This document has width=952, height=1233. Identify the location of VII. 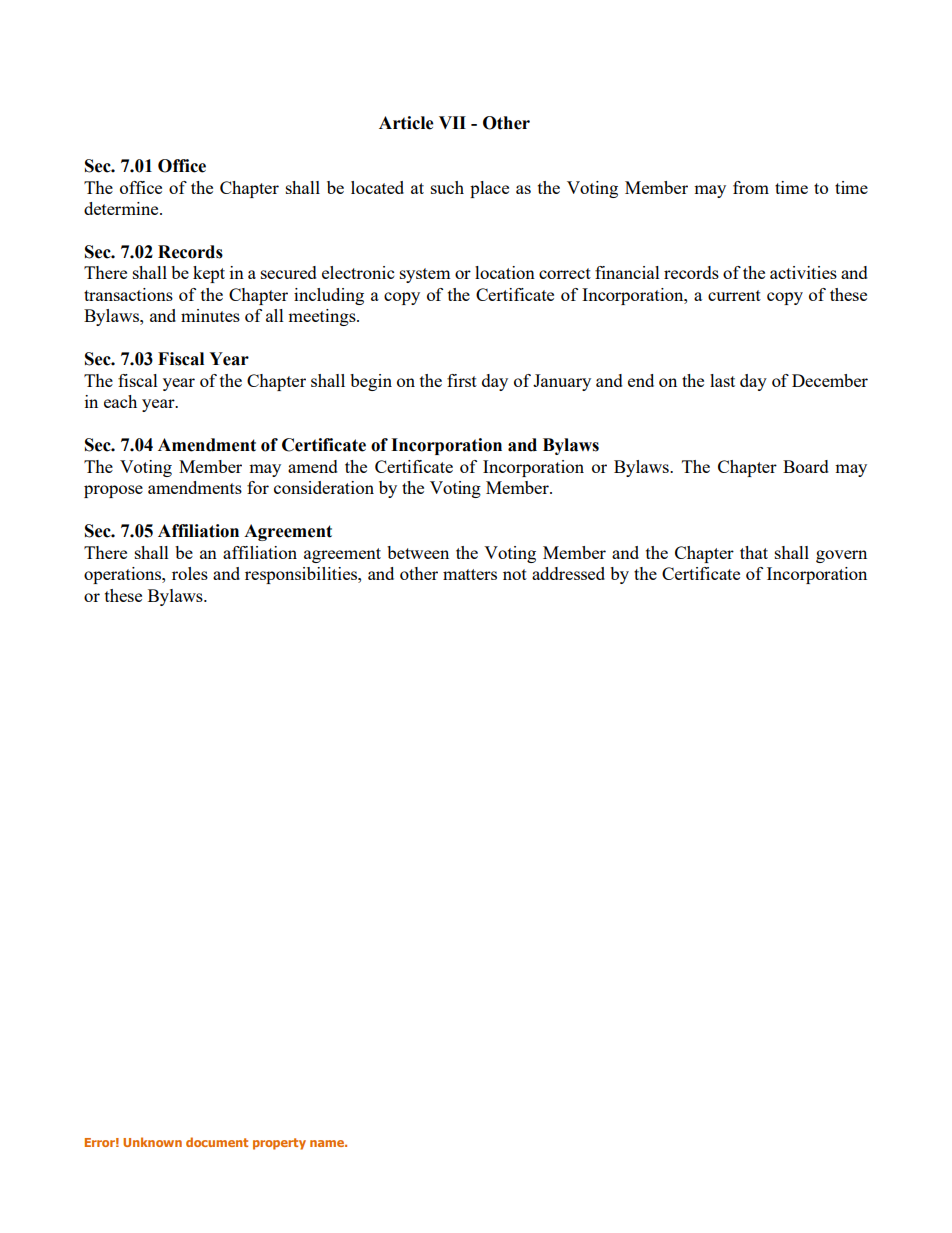
(452, 122).
